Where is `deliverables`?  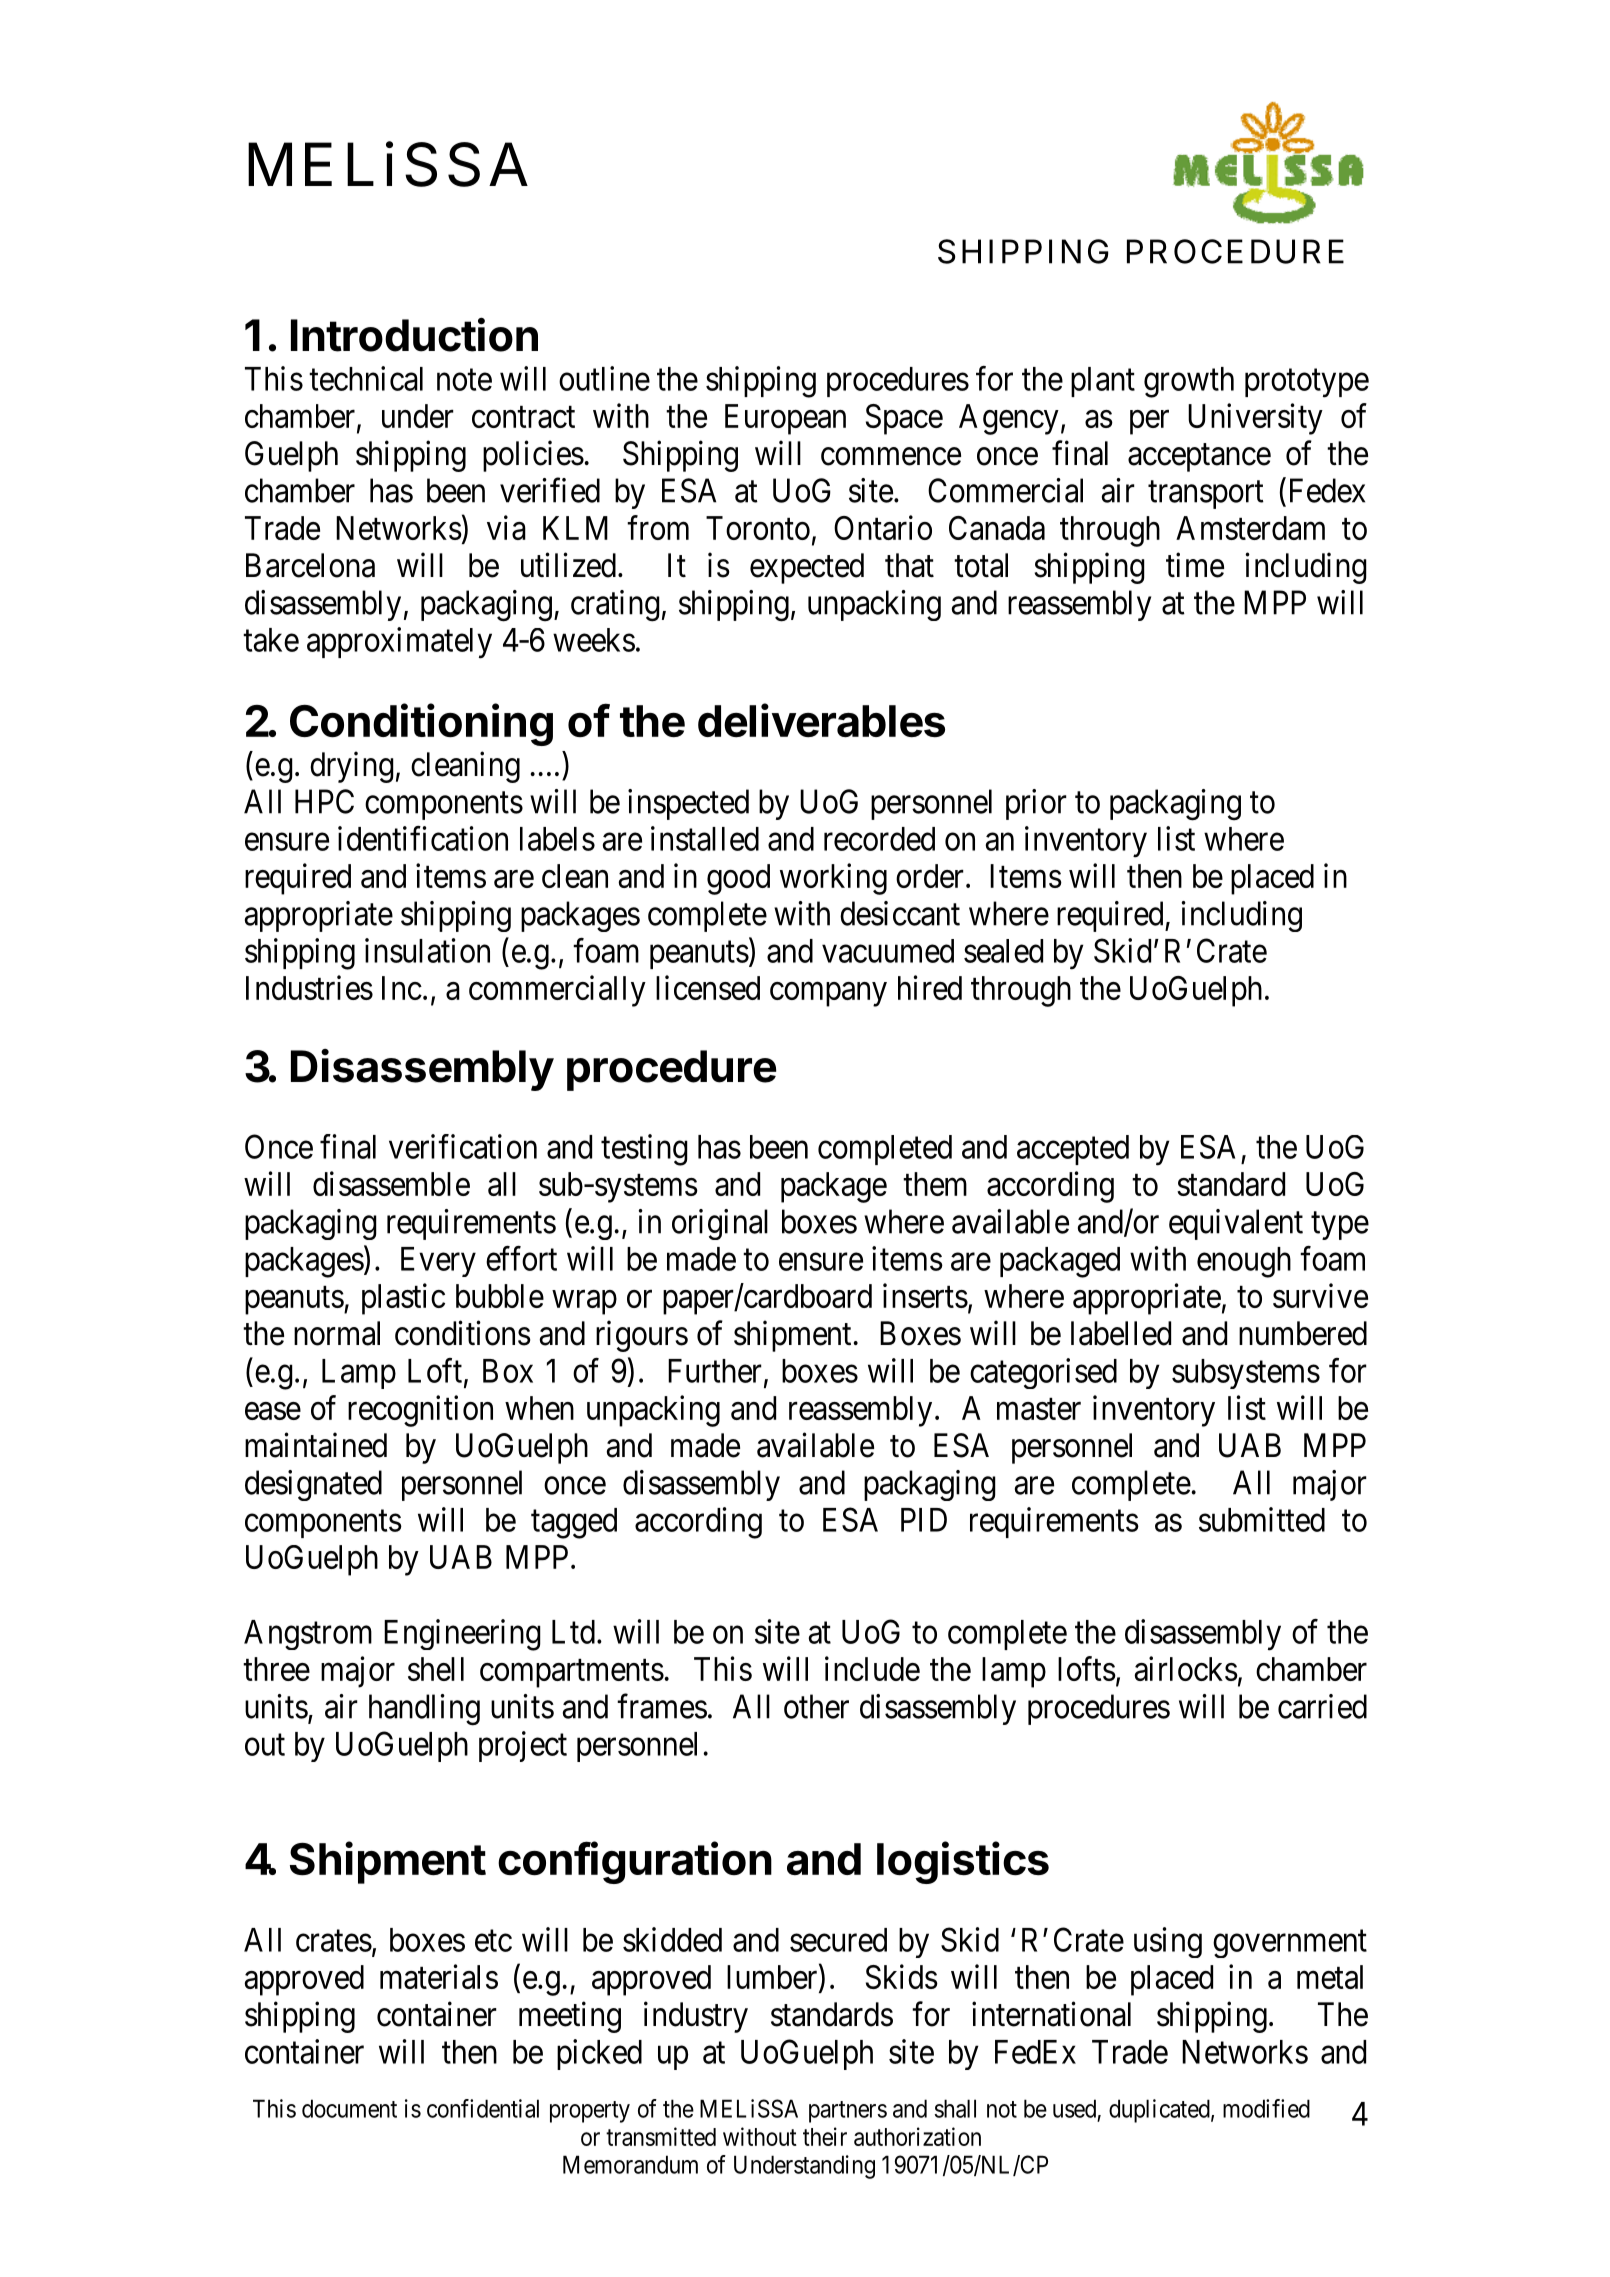
deliverables is located at coordinates (821, 720).
